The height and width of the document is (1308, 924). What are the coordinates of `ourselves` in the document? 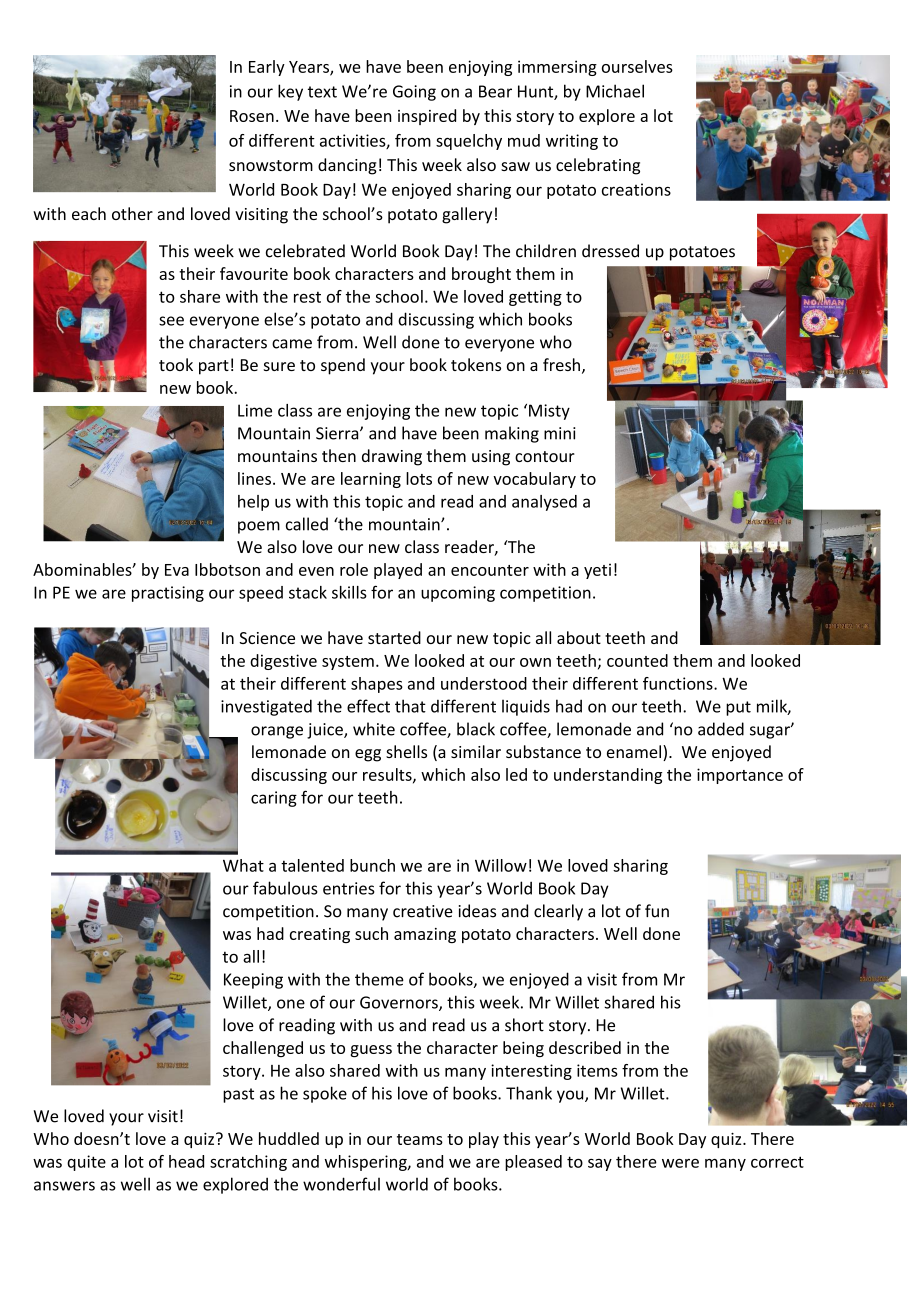 It's located at (637, 66).
